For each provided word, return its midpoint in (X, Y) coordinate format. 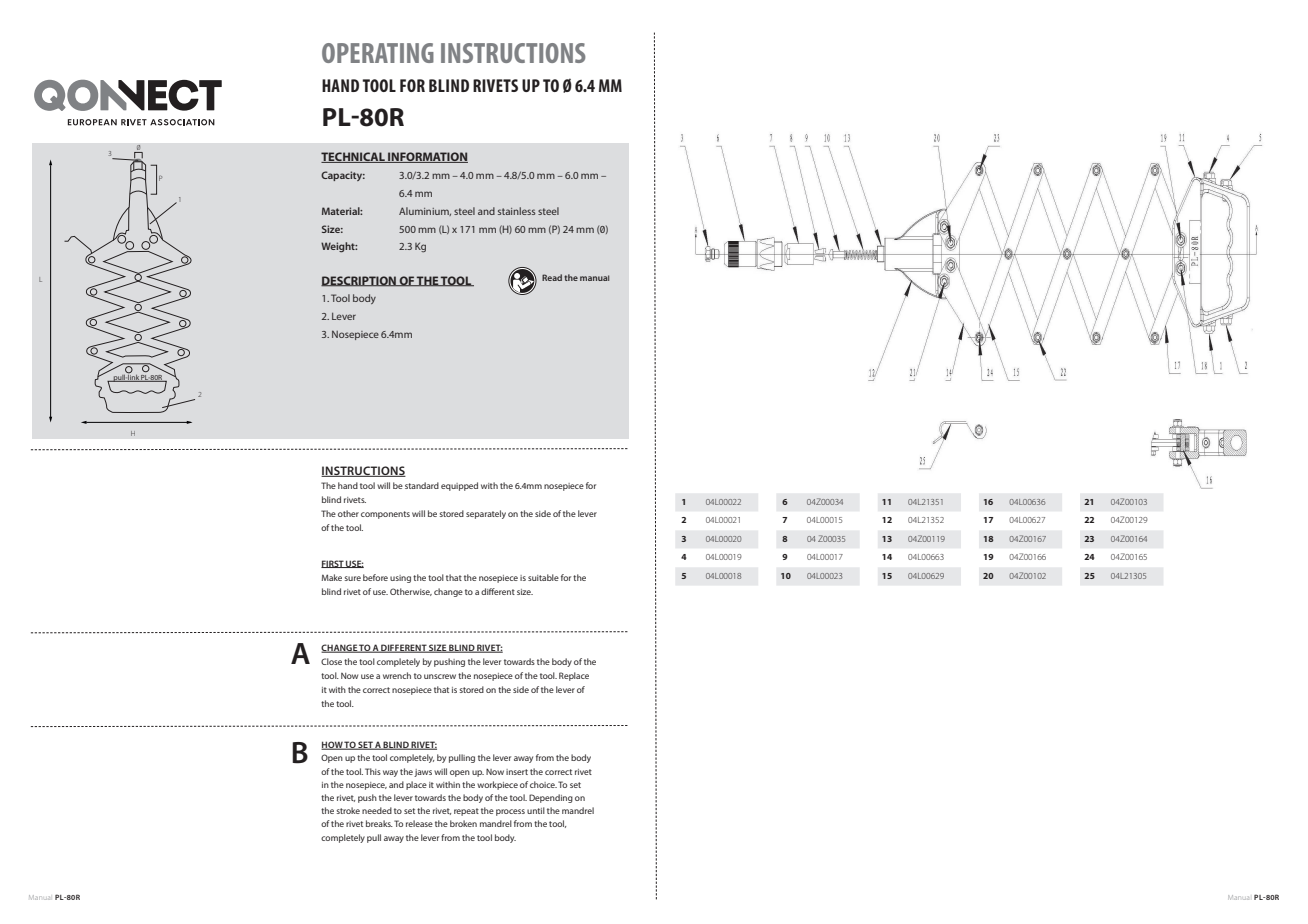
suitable (543, 577)
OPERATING (378, 53)
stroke (348, 810)
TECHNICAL (354, 157)
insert (517, 772)
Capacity (343, 176)
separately (486, 514)
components (385, 515)
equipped (459, 486)
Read (552, 277)
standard (422, 485)
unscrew (440, 676)
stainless (517, 211)
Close (331, 661)
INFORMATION (427, 157)
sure (352, 578)
